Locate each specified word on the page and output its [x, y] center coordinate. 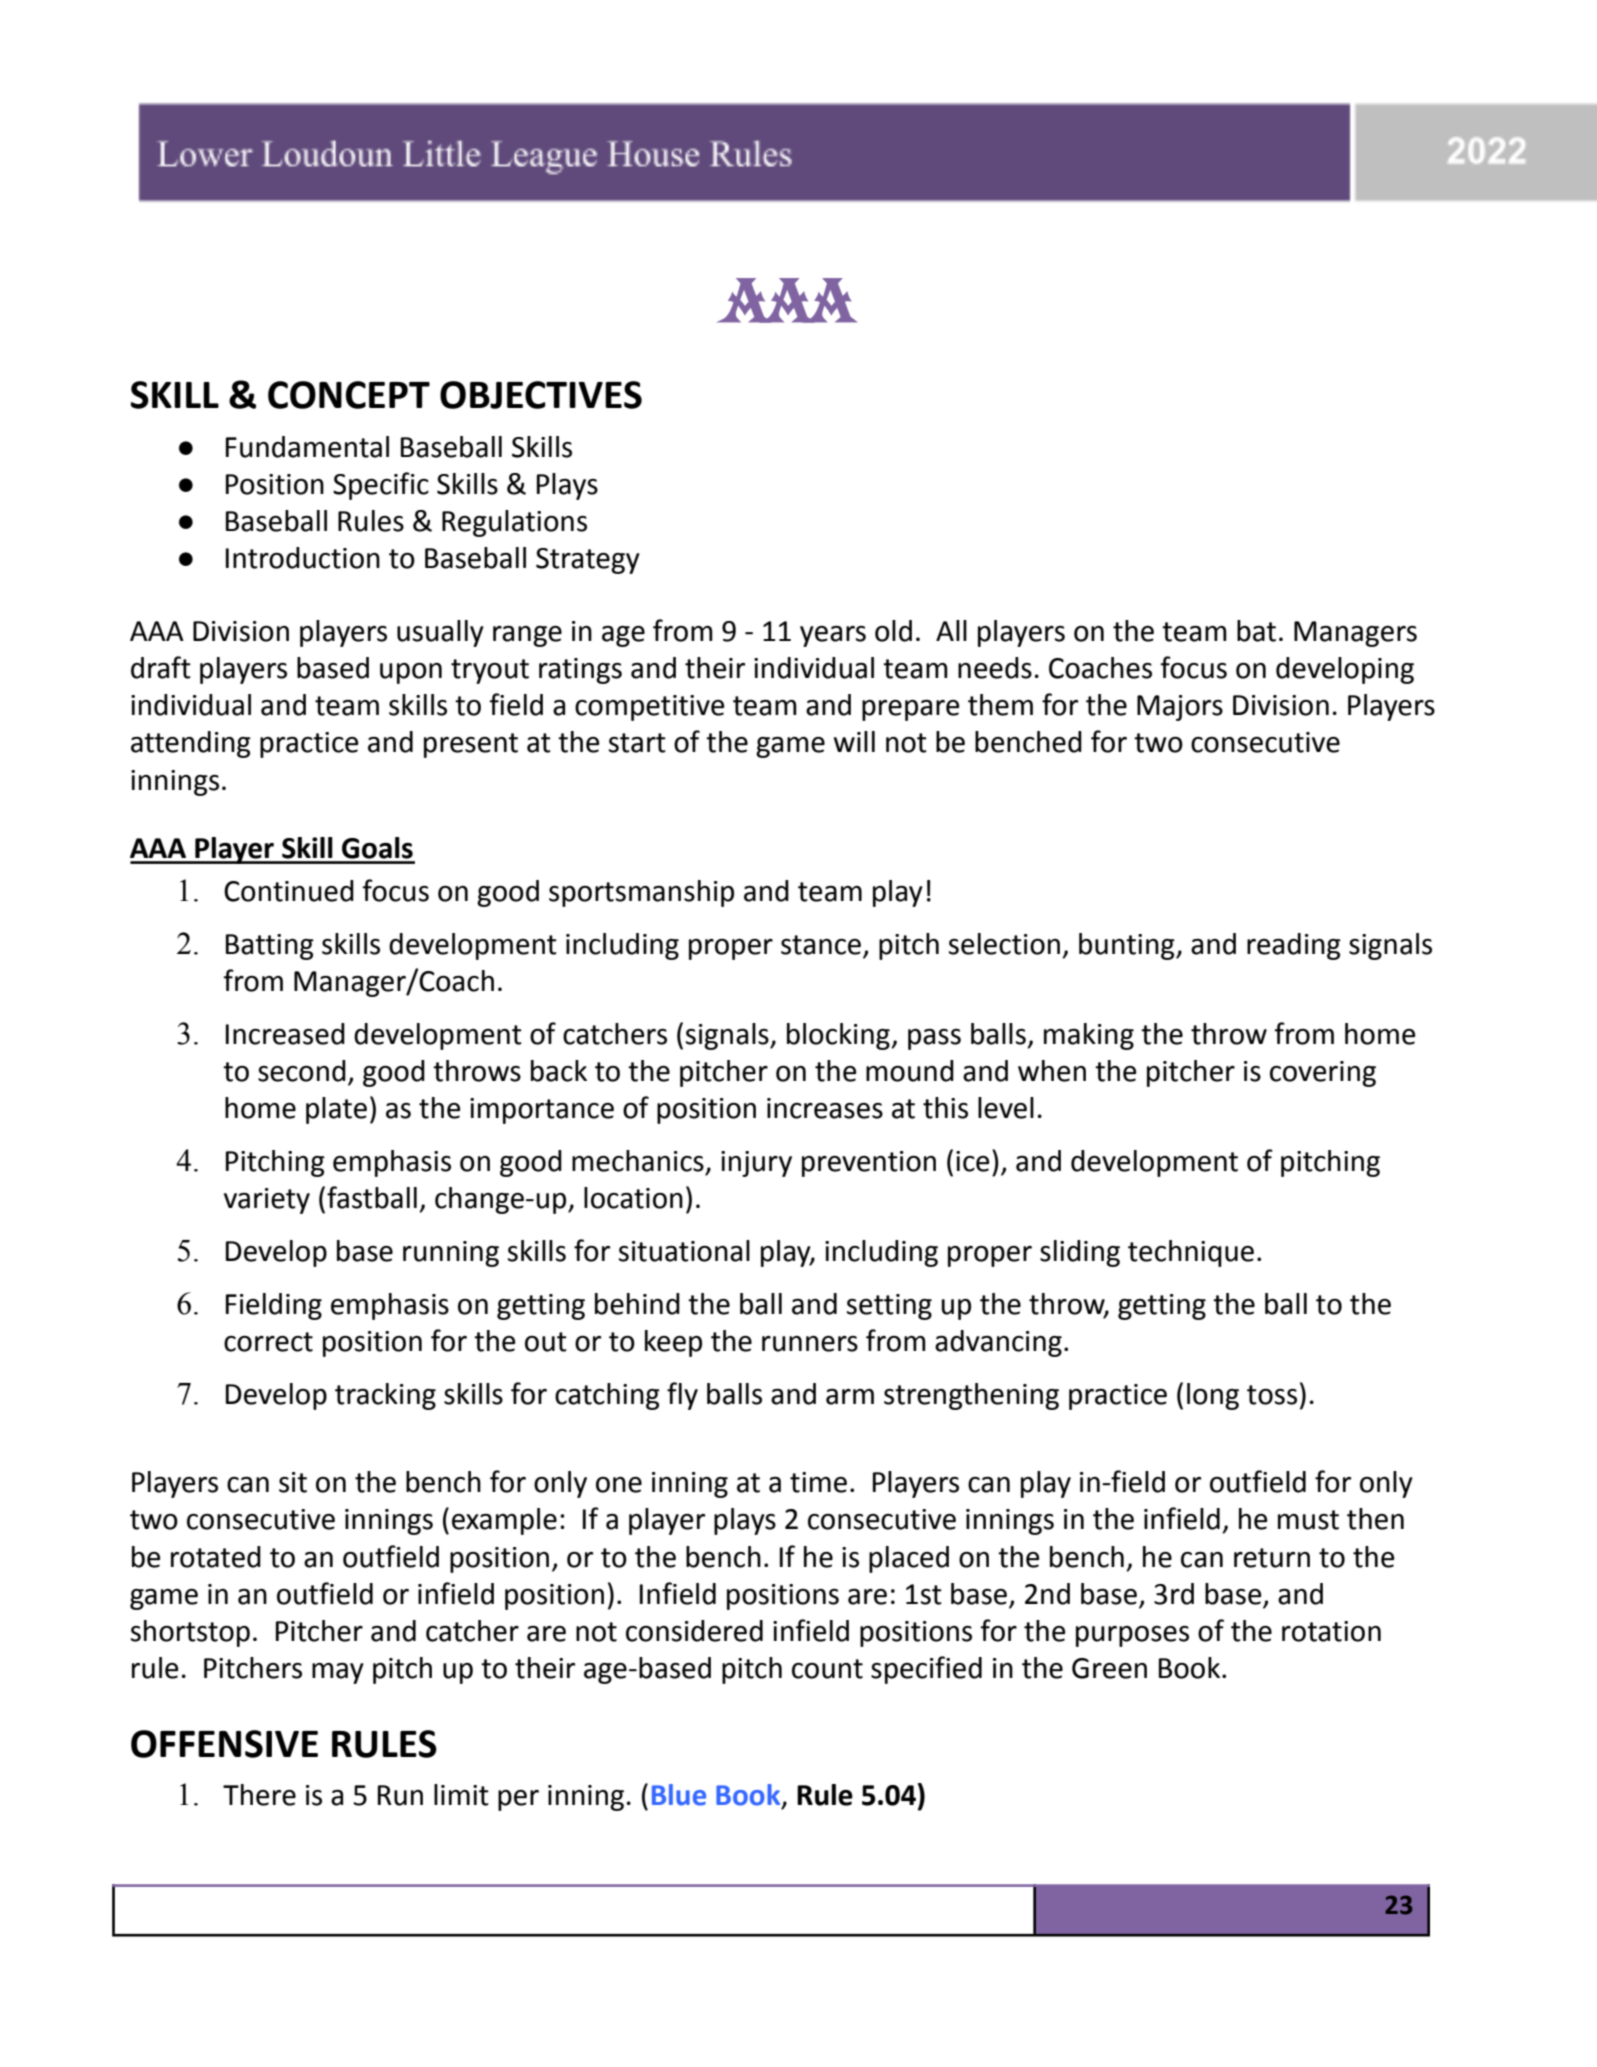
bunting [1128, 946]
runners [810, 1344]
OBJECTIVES [541, 395]
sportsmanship [641, 893]
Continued [289, 891]
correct [268, 1342]
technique [1191, 1253]
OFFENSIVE [224, 1744]
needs [995, 668]
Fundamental [307, 447]
